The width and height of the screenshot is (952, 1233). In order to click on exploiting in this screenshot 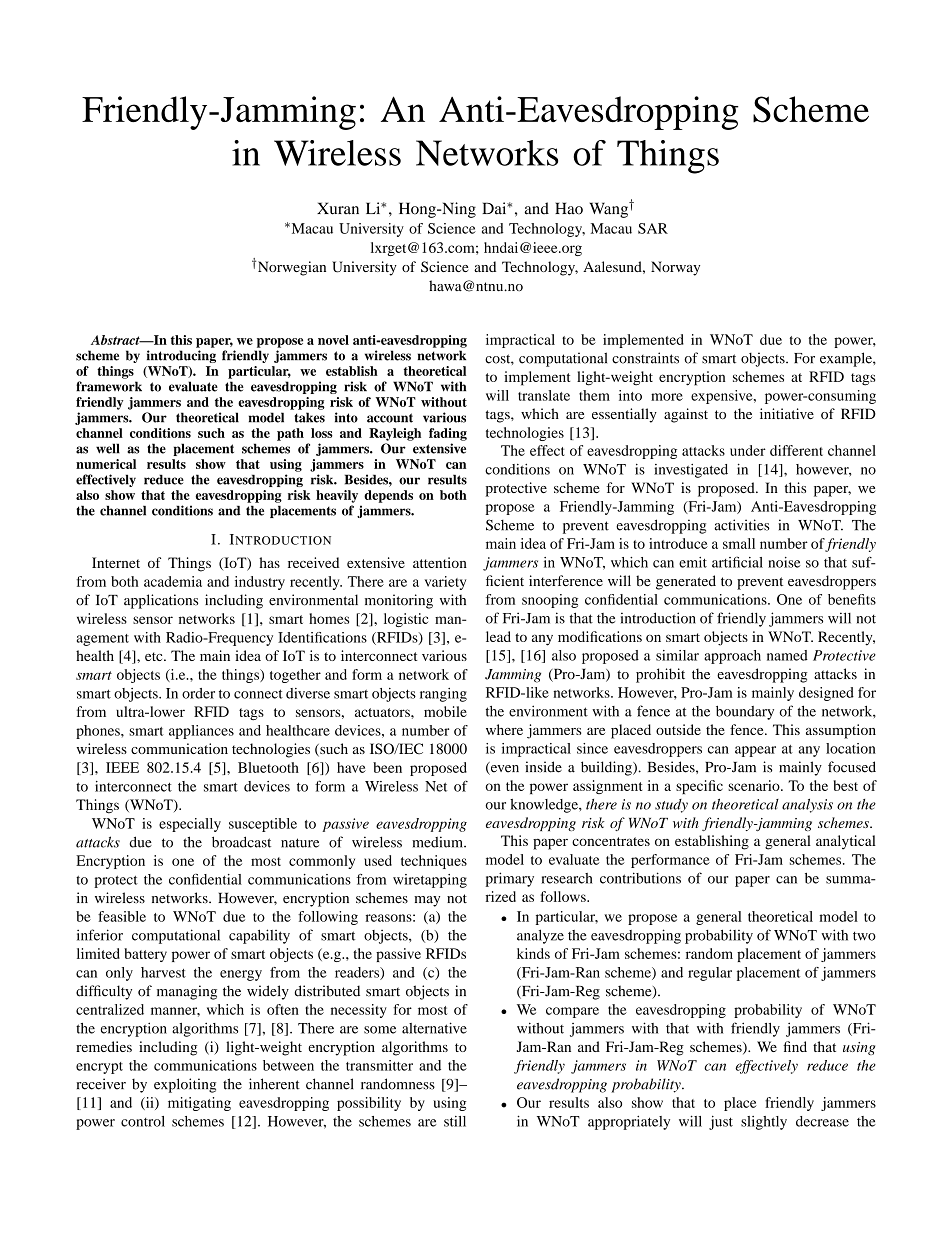, I will do `click(185, 1085)`.
